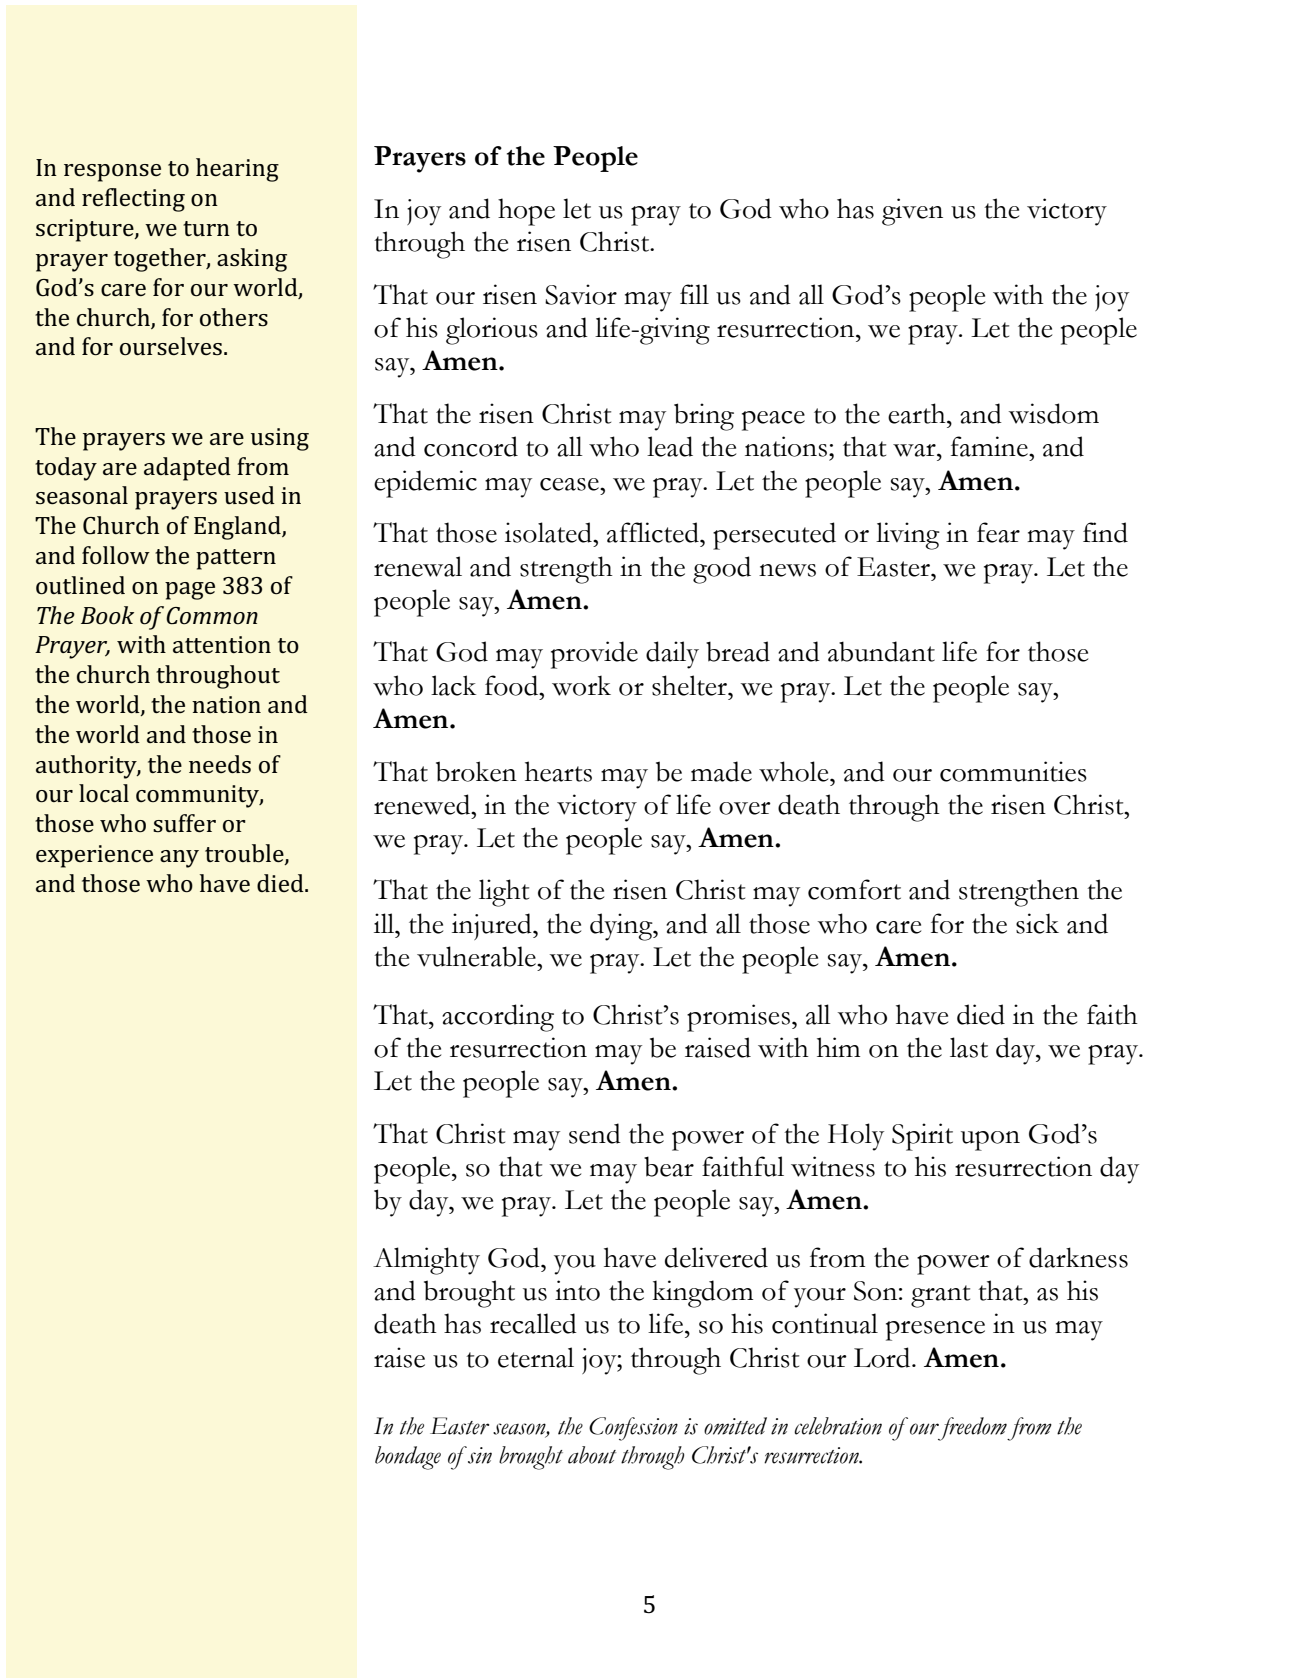 The image size is (1297, 1678). I want to click on freedom, so click(972, 1429).
